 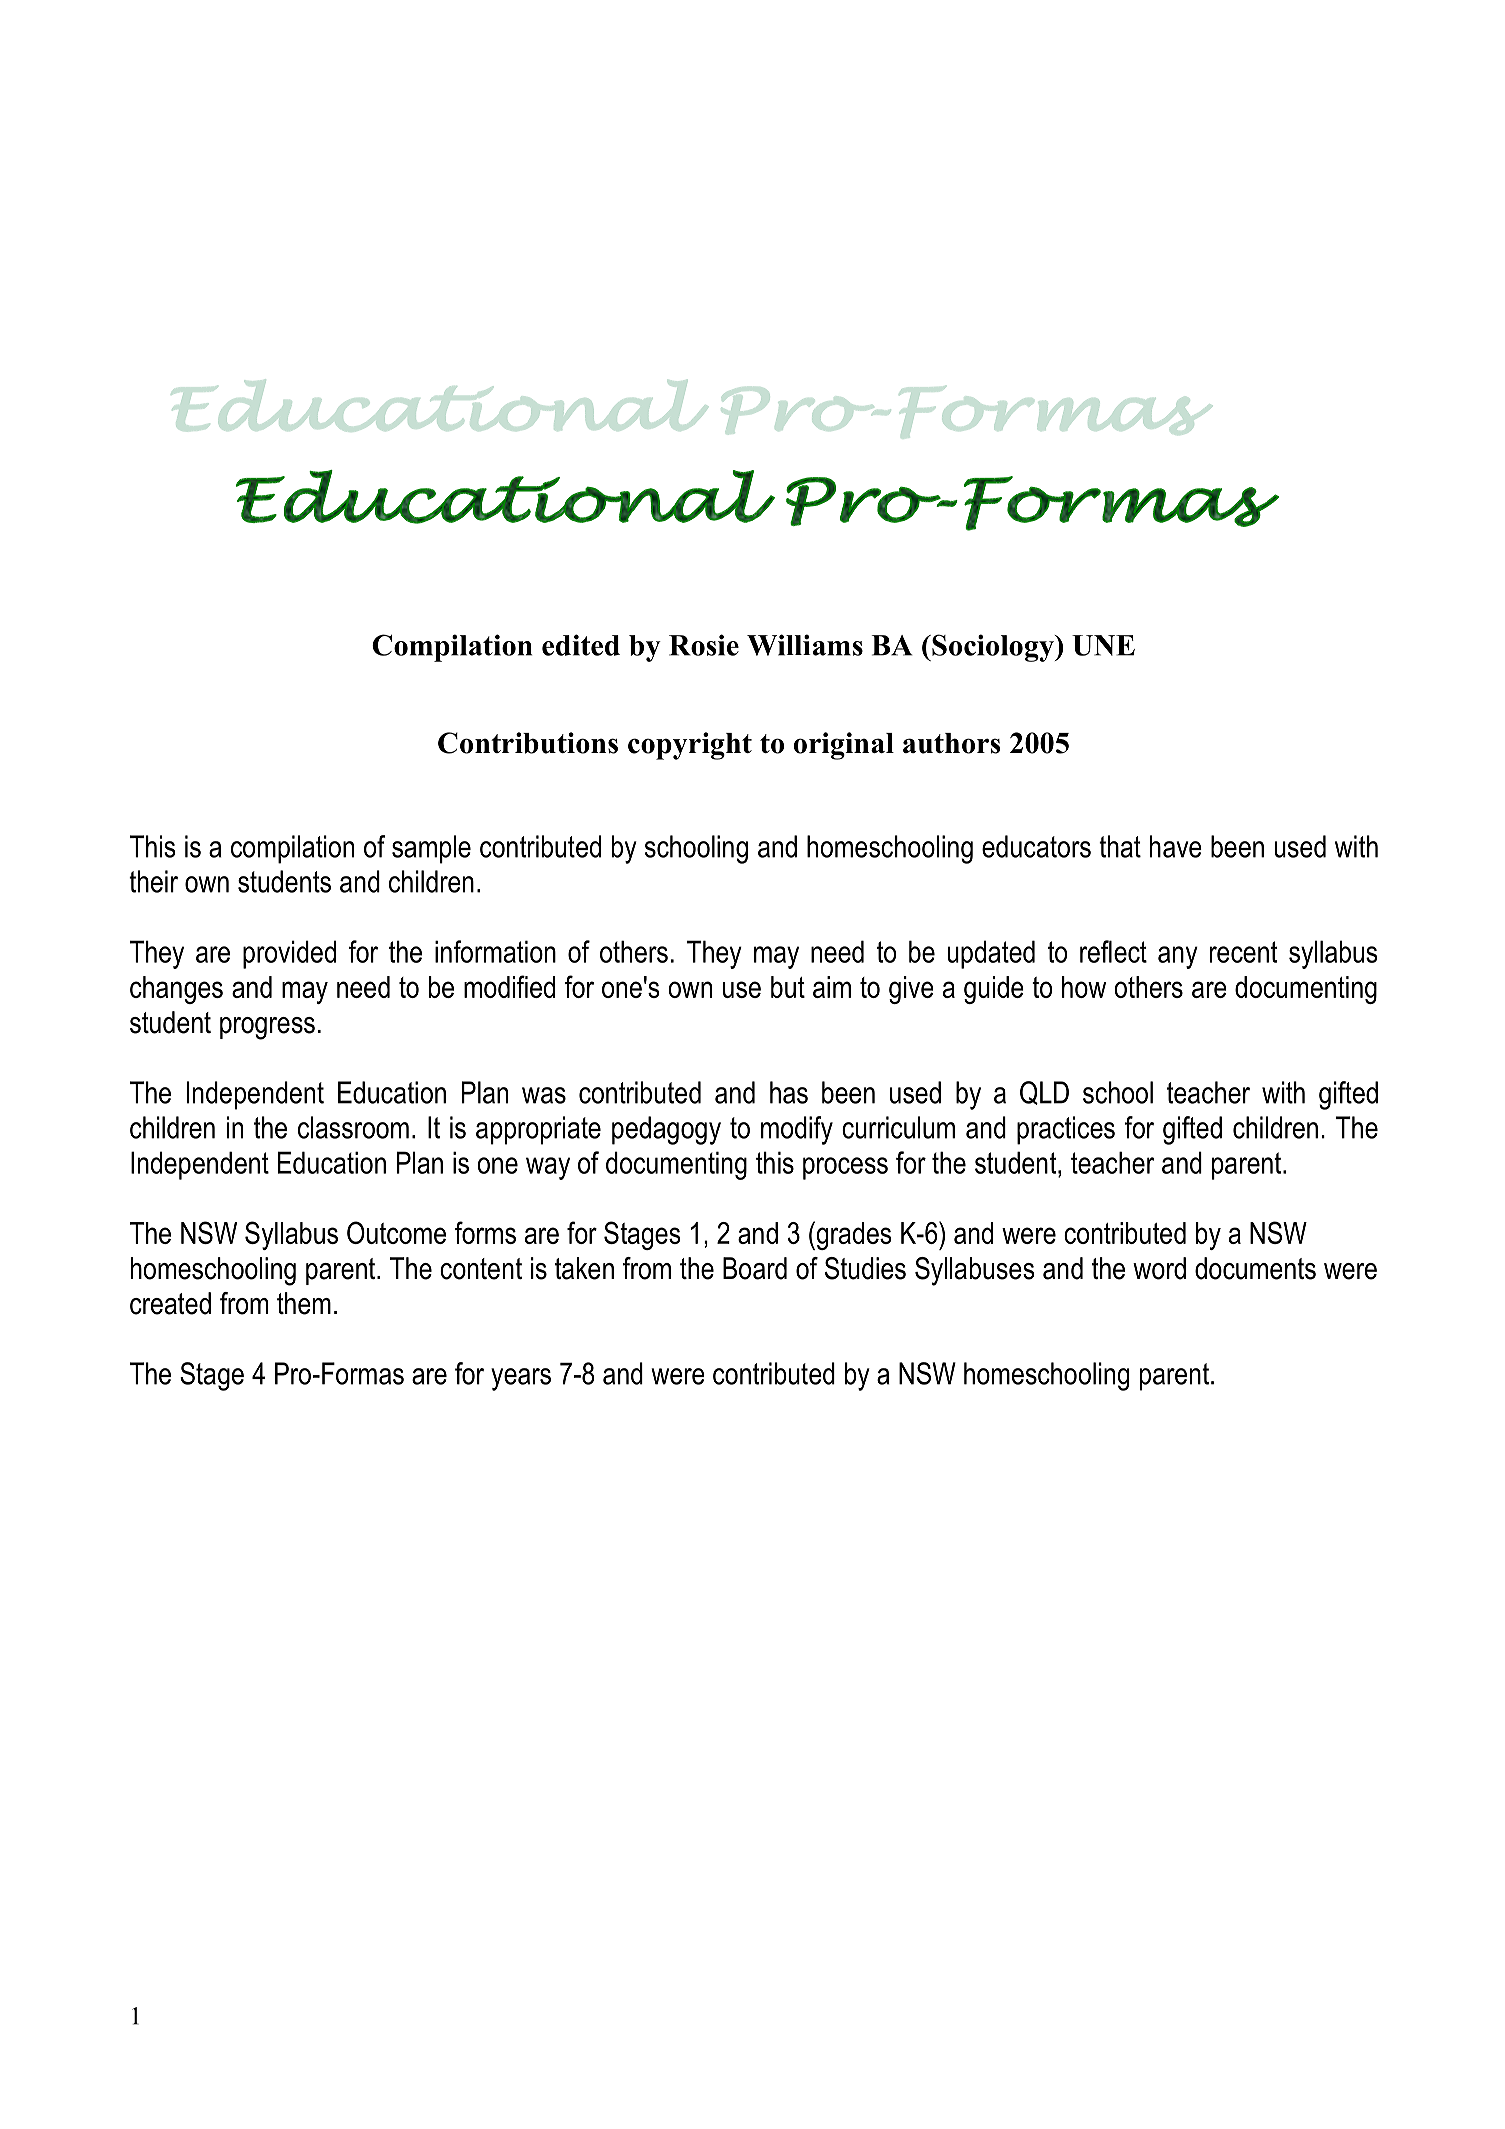 What do you see at coordinates (690, 746) in the screenshot?
I see `copyright` at bounding box center [690, 746].
